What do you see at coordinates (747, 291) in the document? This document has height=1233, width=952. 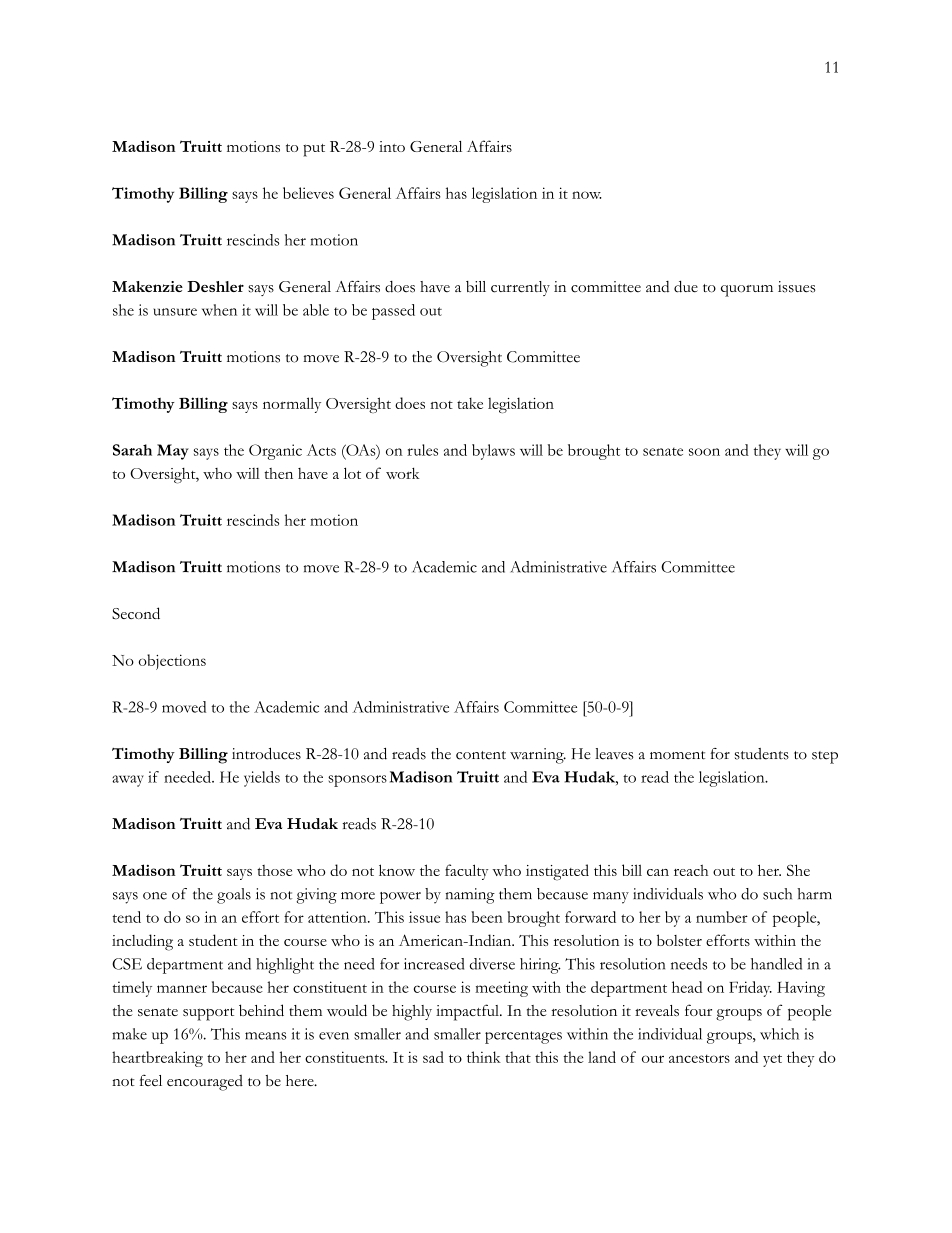 I see `quorum` at bounding box center [747, 291].
